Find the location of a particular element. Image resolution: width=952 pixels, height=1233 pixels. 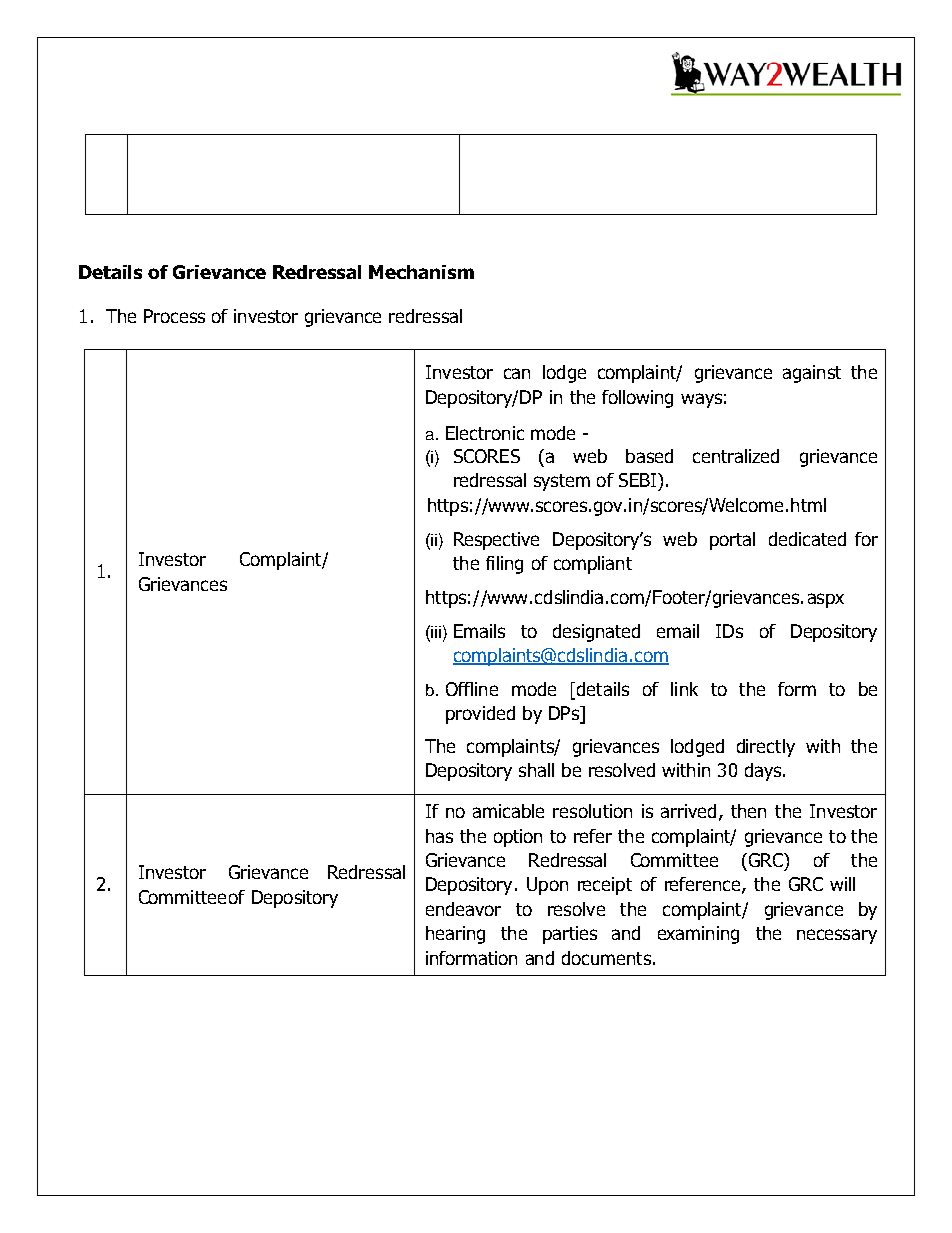

Mechanism is located at coordinates (421, 272).
